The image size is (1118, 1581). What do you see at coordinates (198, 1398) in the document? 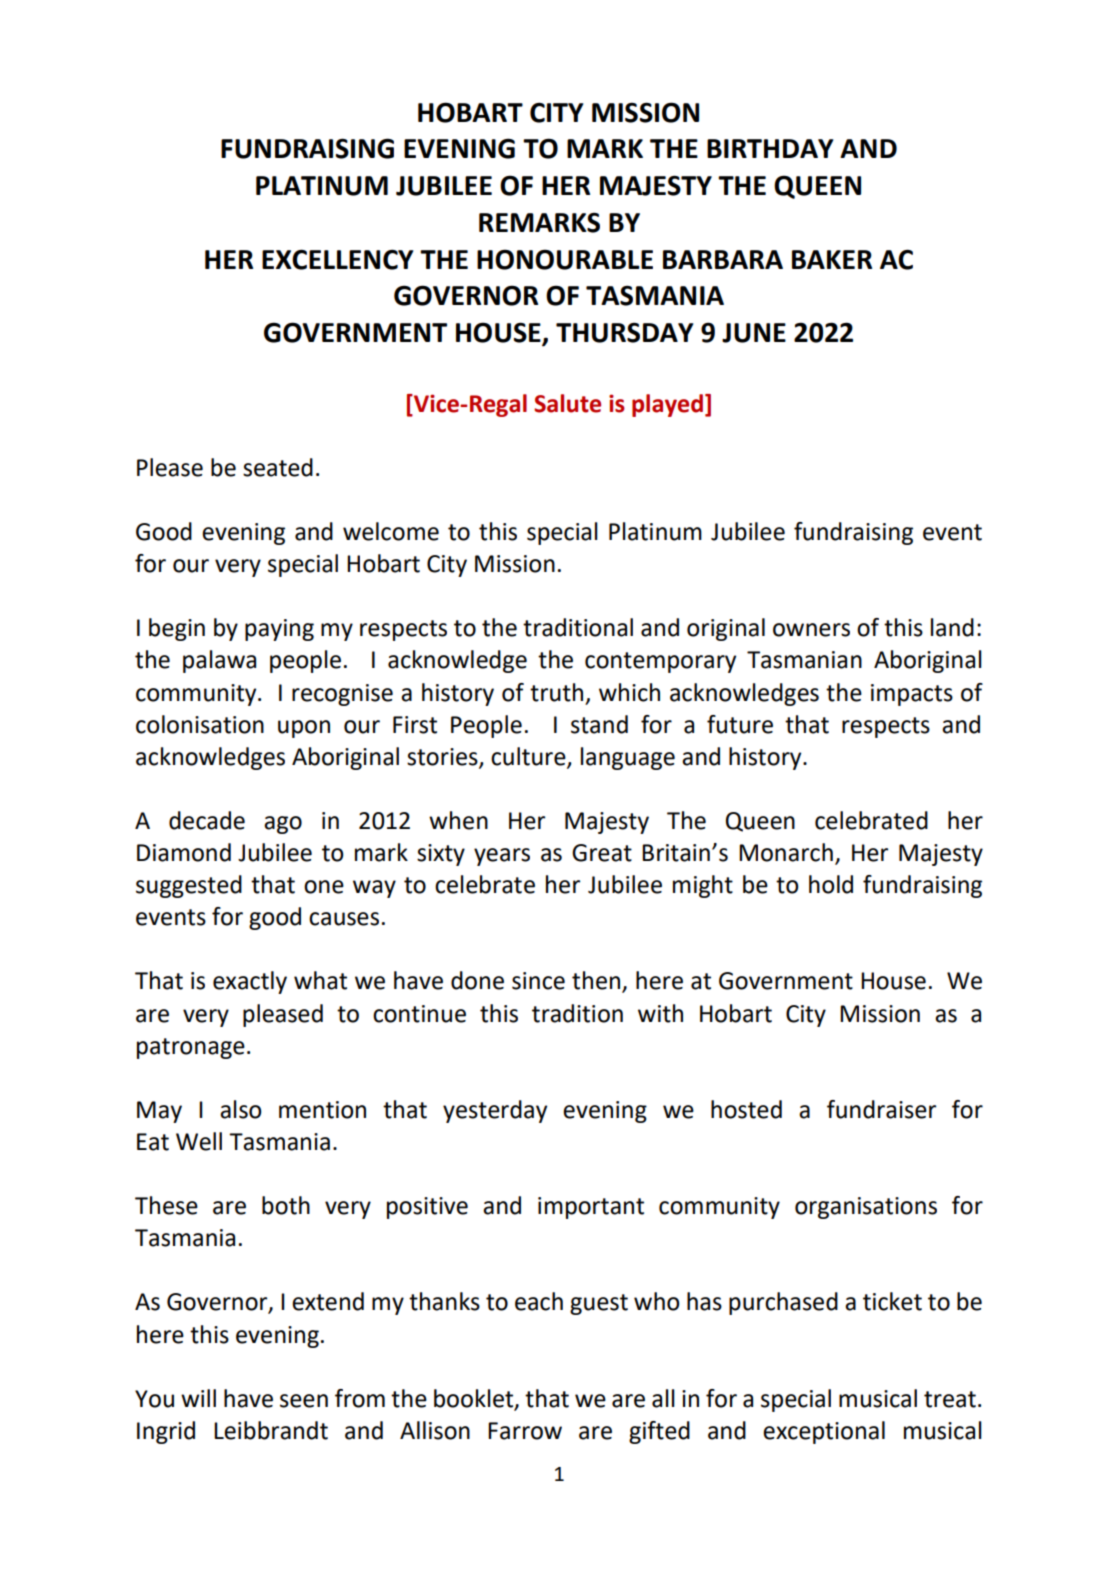
I see `will` at bounding box center [198, 1398].
